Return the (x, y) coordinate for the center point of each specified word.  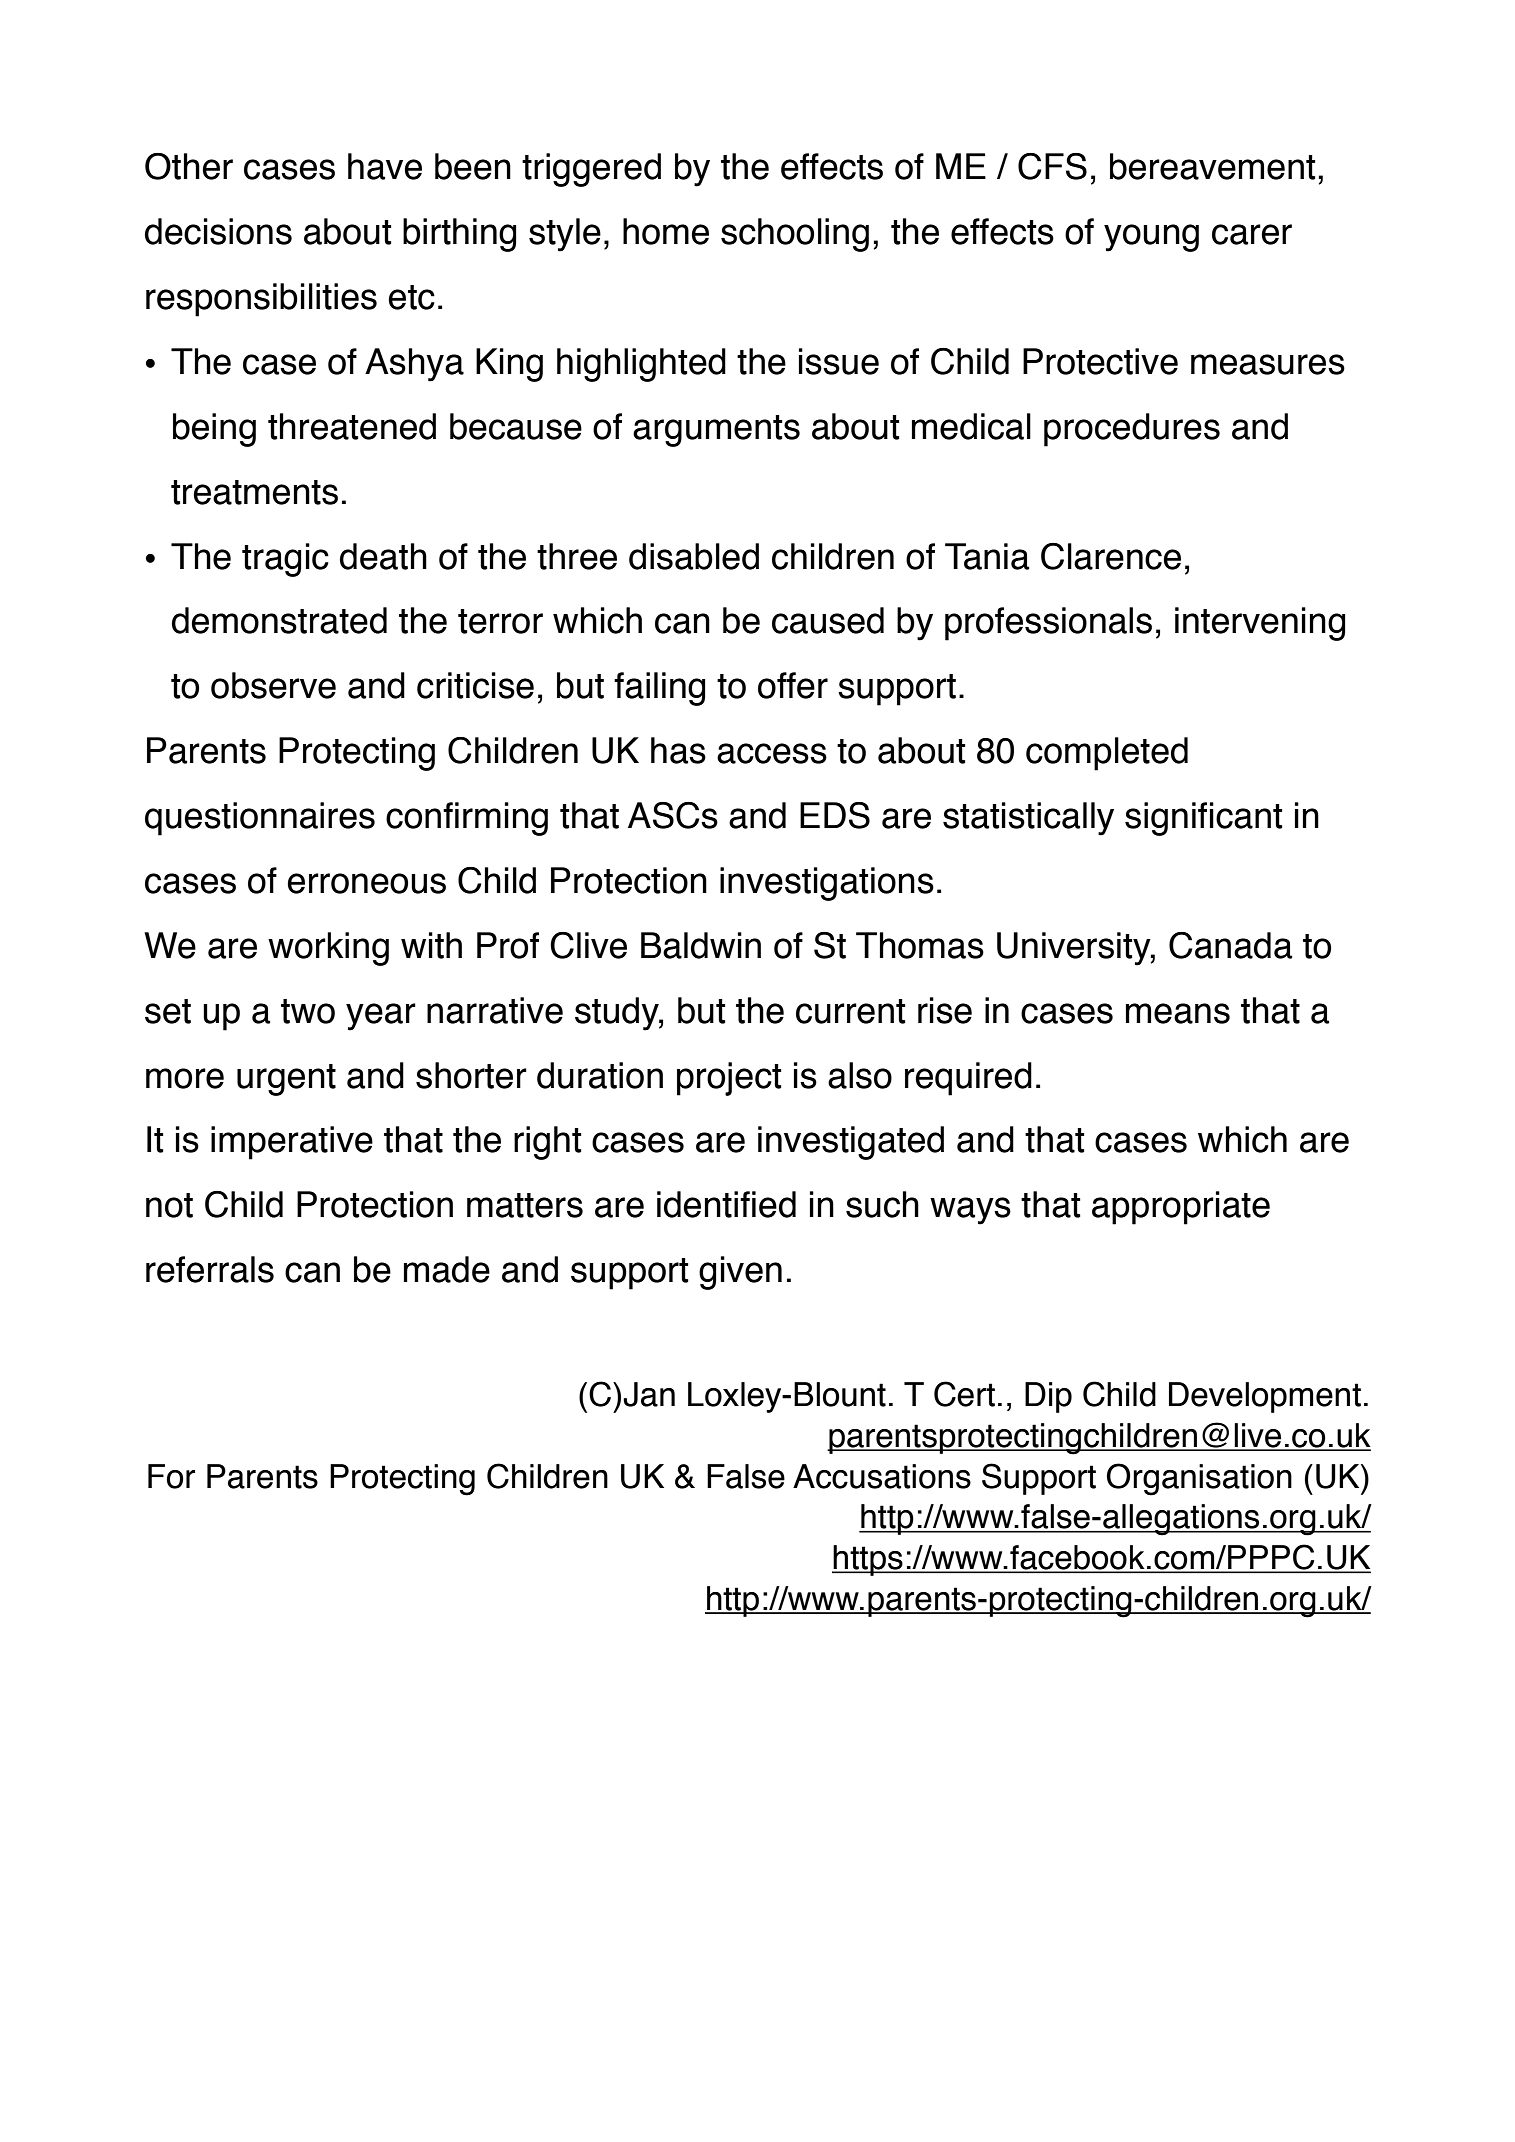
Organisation (1199, 1479)
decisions (218, 231)
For (171, 1476)
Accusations (882, 1476)
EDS (835, 815)
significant (1203, 819)
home (666, 231)
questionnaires (260, 819)
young (1151, 238)
